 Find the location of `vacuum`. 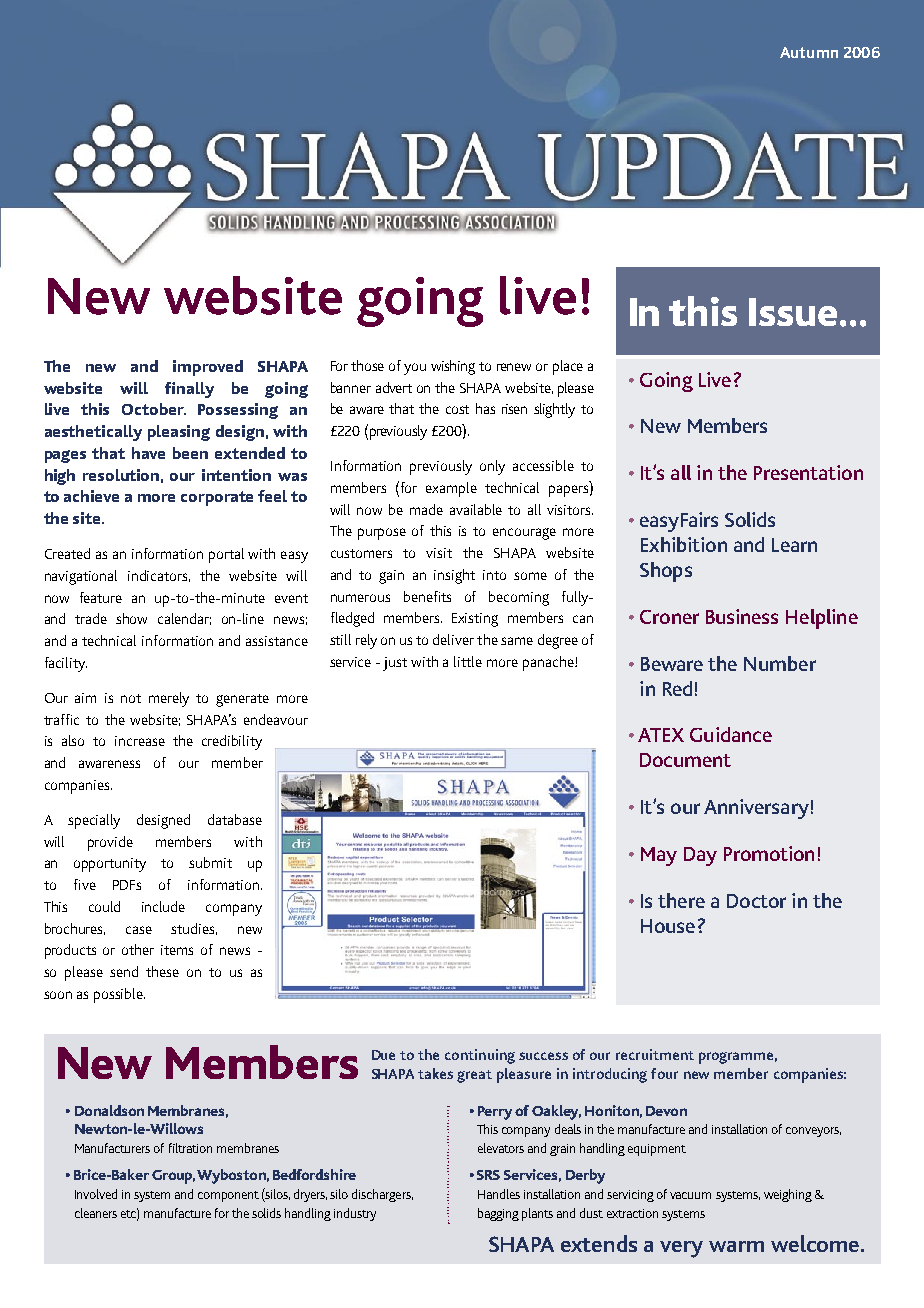

vacuum is located at coordinates (690, 1195).
